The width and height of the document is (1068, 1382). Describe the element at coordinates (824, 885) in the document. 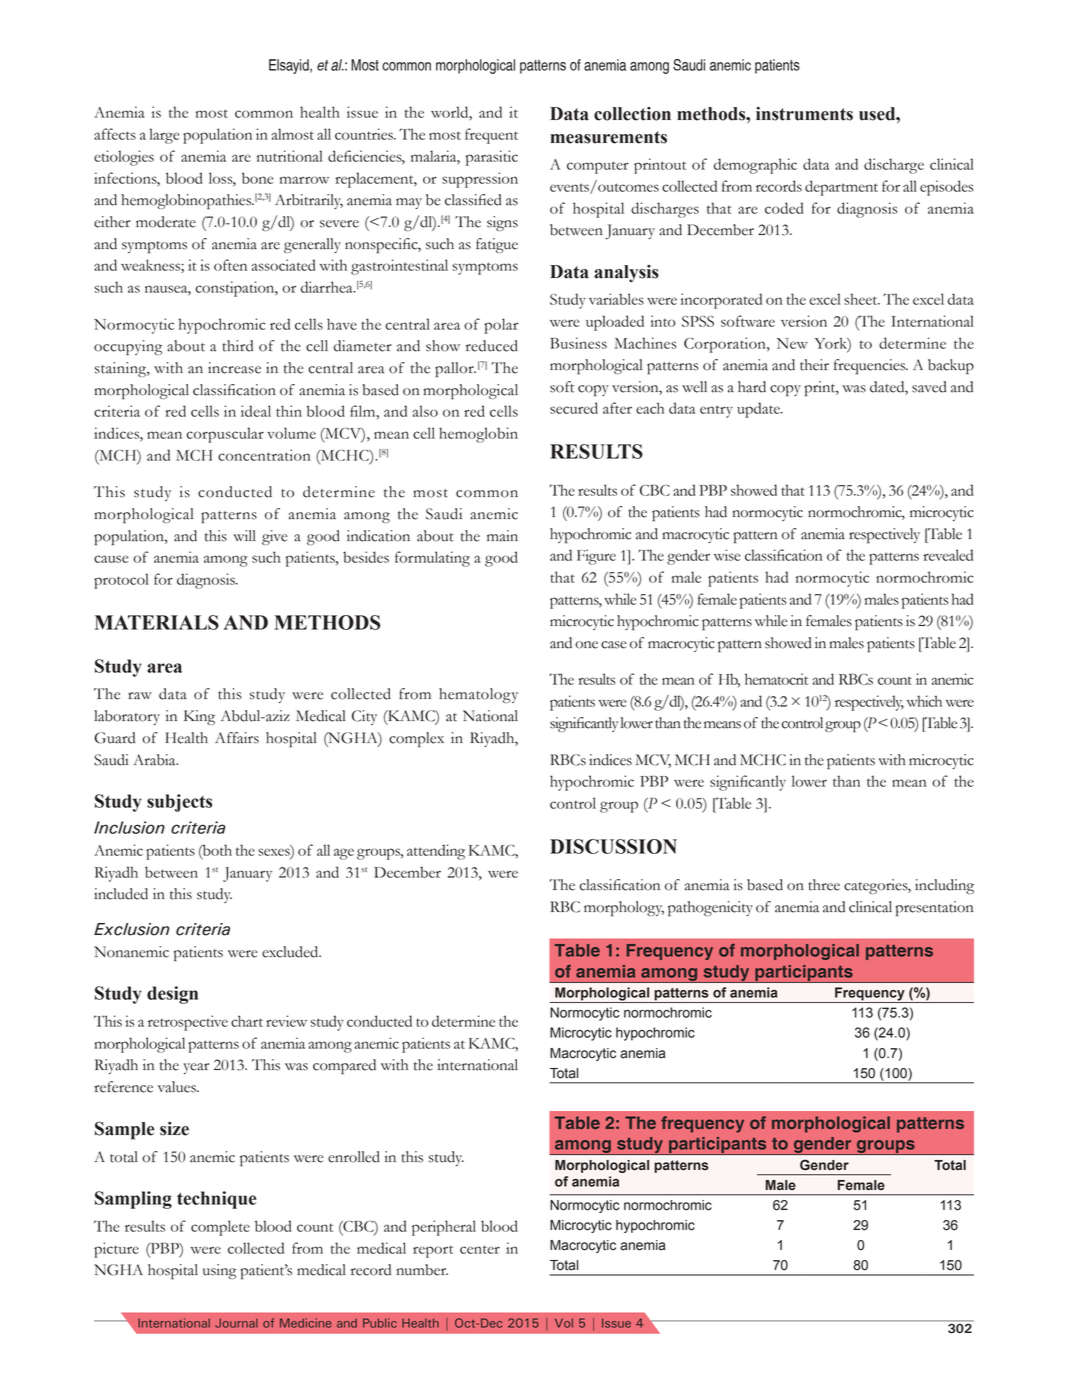

I see `three` at that location.
